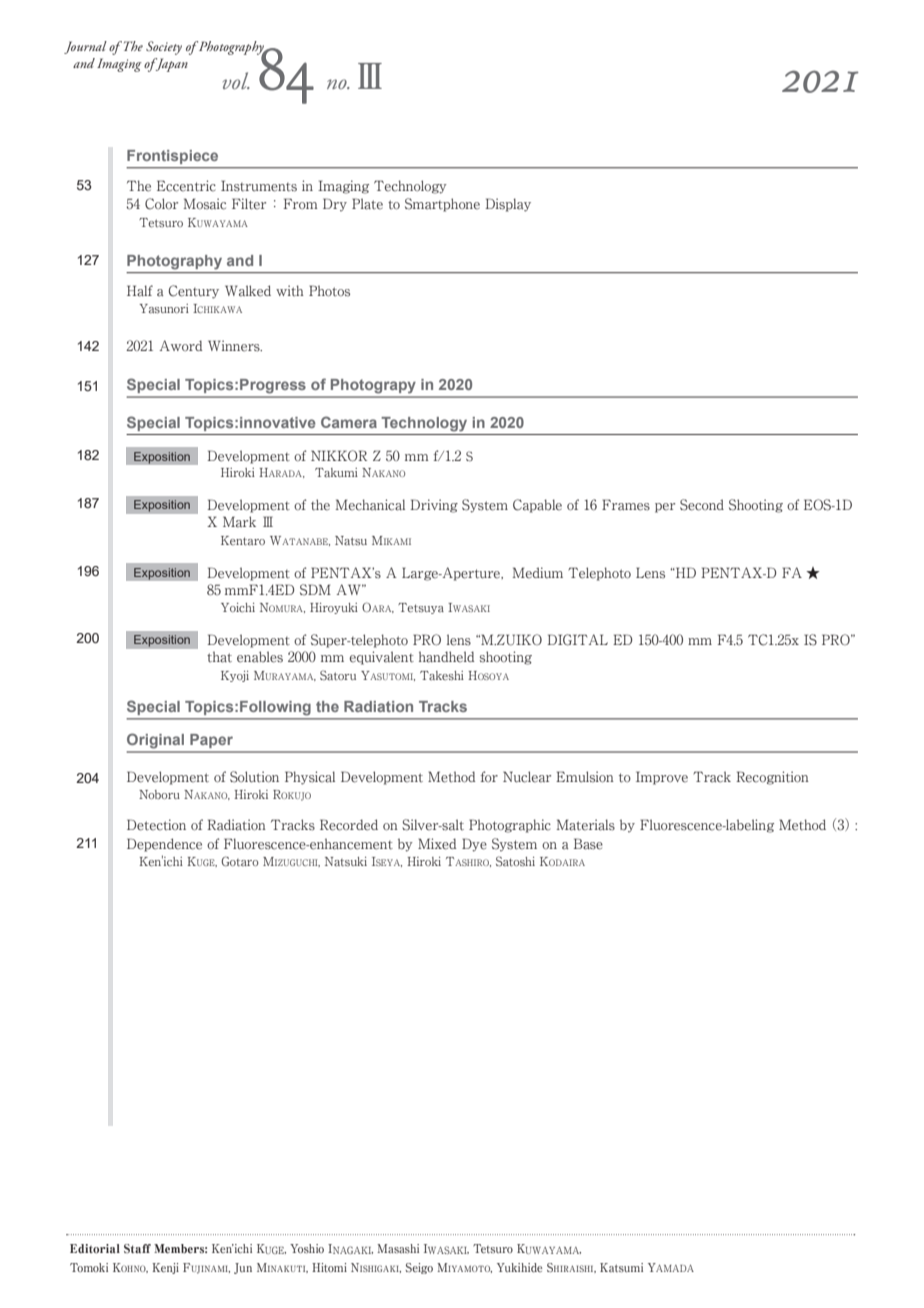 Image resolution: width=924 pixels, height=1308 pixels. What do you see at coordinates (398, 1248) in the document?
I see `Masashi` at bounding box center [398, 1248].
